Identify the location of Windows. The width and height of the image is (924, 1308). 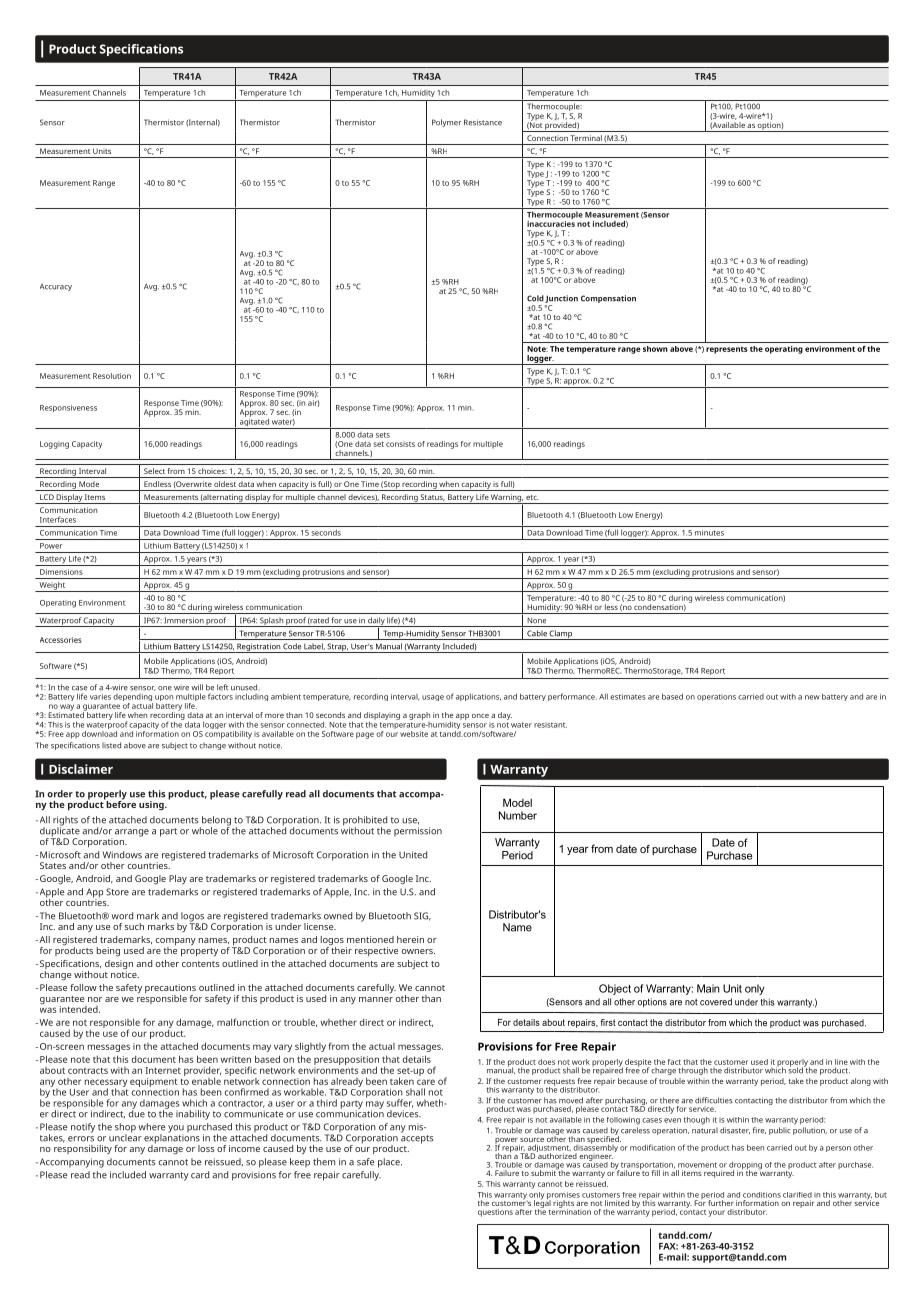
(122, 855).
